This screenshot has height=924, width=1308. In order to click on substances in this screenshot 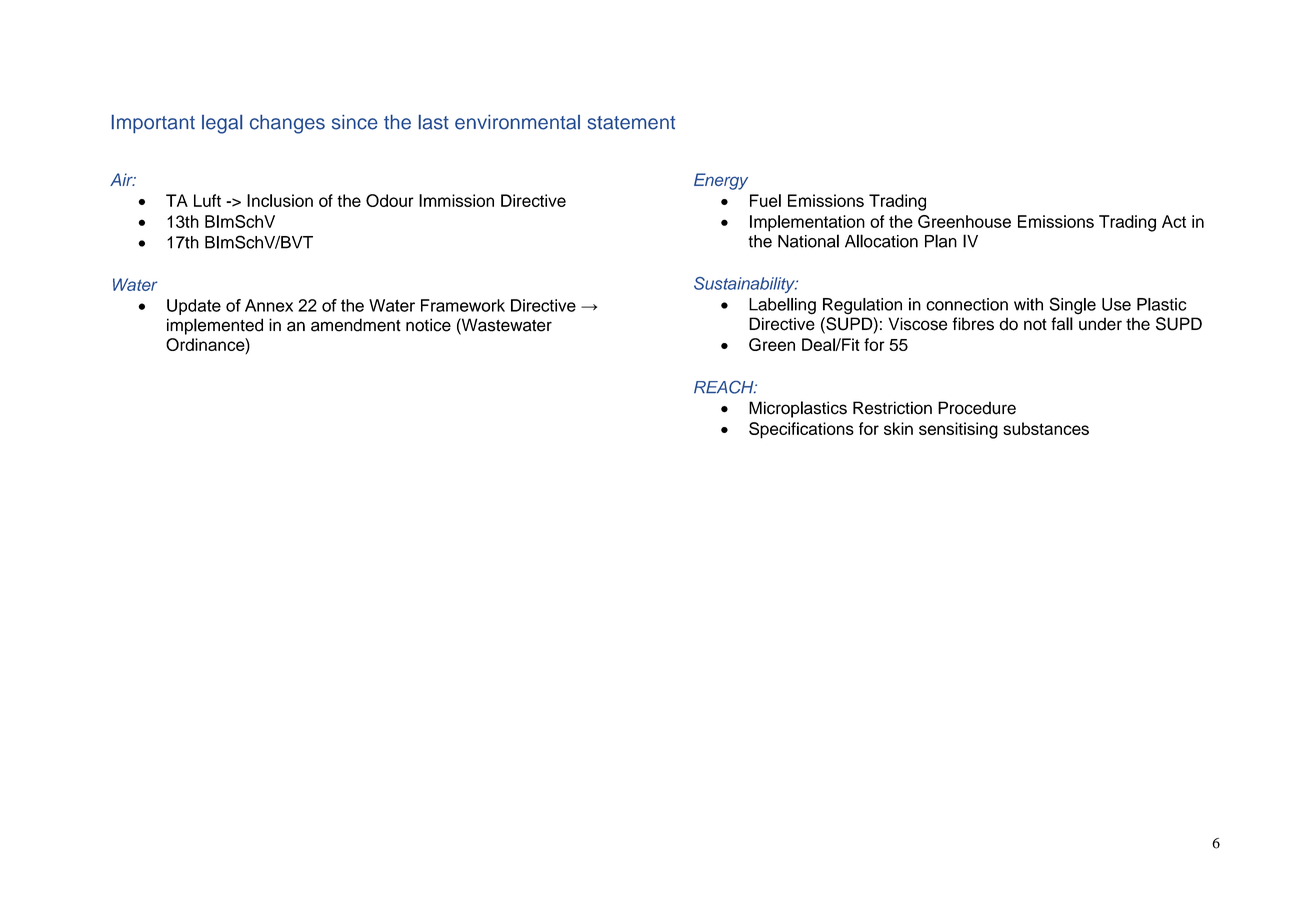, I will do `click(1046, 428)`.
